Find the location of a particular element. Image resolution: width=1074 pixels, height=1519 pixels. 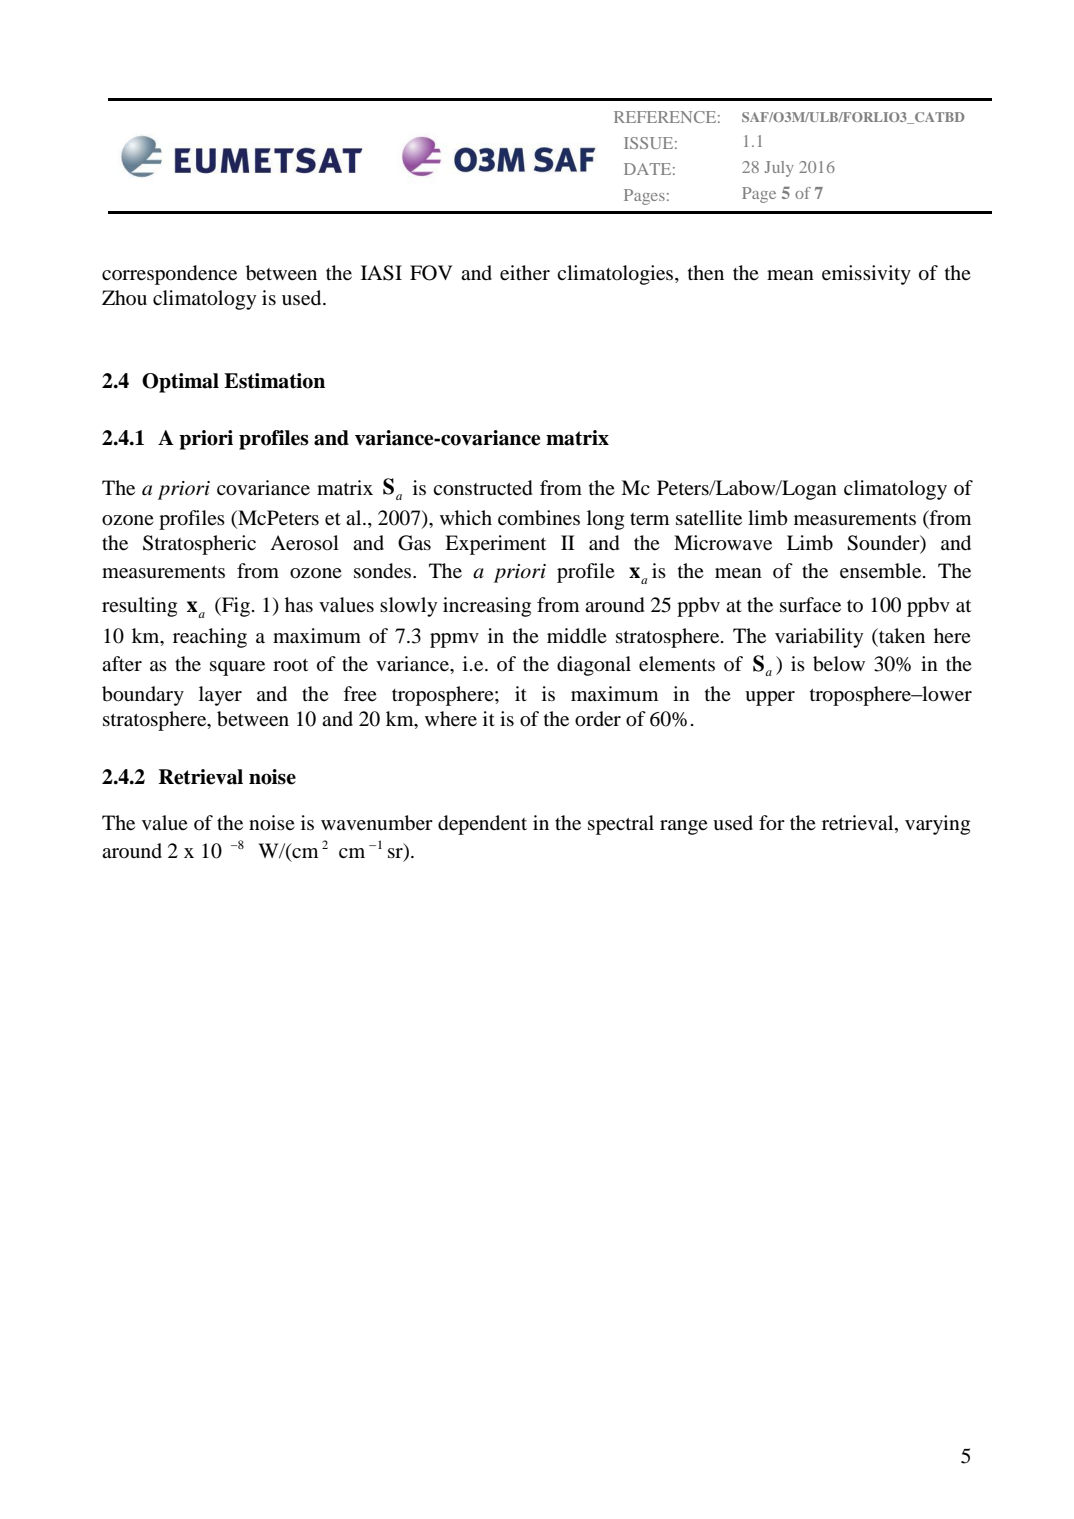

dependent is located at coordinates (482, 825).
